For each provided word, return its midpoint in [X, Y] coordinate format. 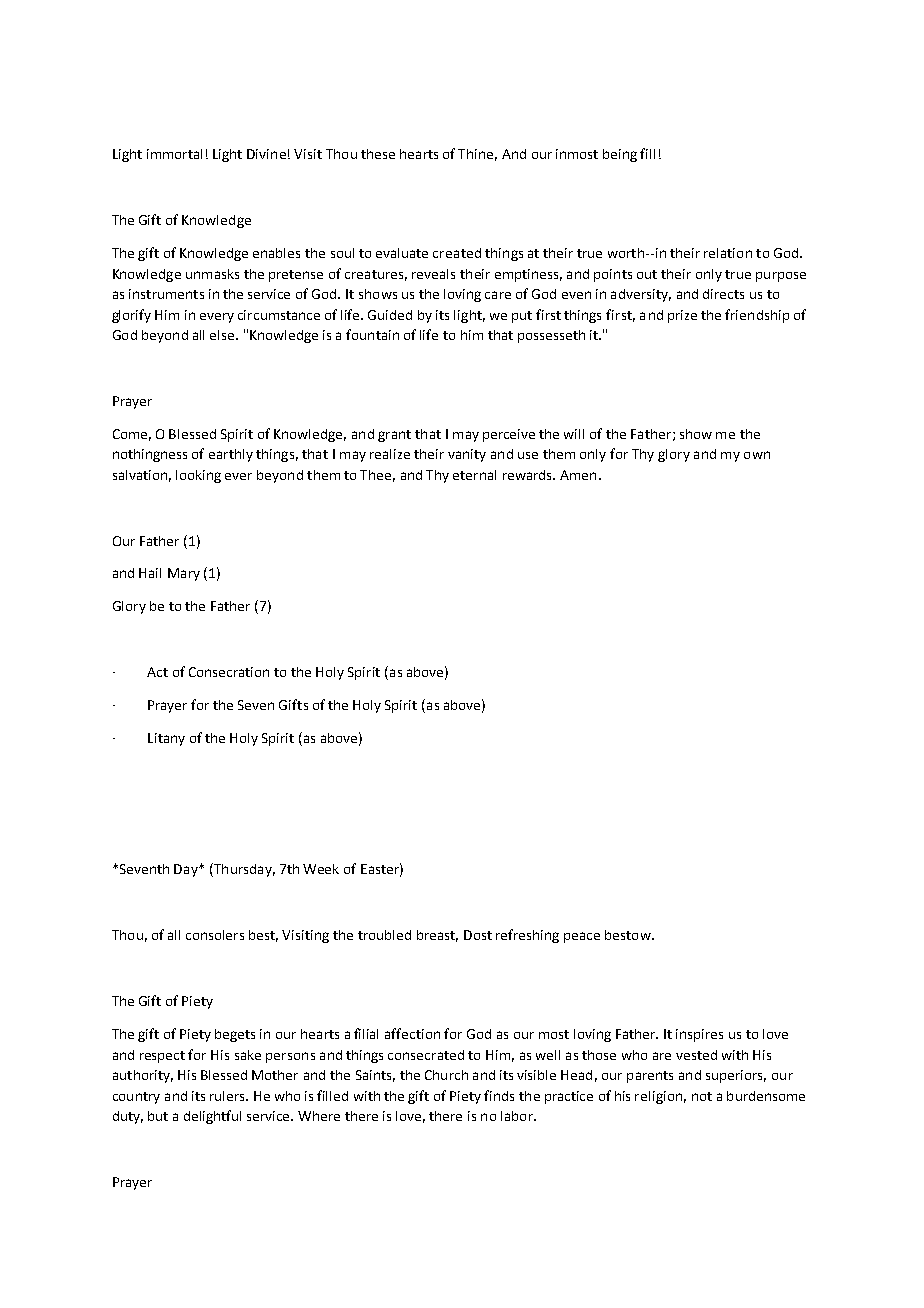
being [620, 155]
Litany [166, 739]
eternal [474, 475]
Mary [184, 574]
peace [582, 937]
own [757, 455]
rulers [229, 1096]
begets [235, 1035]
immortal [174, 154]
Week [321, 869]
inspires [699, 1035]
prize [682, 316]
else [223, 335]
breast [437, 936]
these [378, 154]
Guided [390, 315]
